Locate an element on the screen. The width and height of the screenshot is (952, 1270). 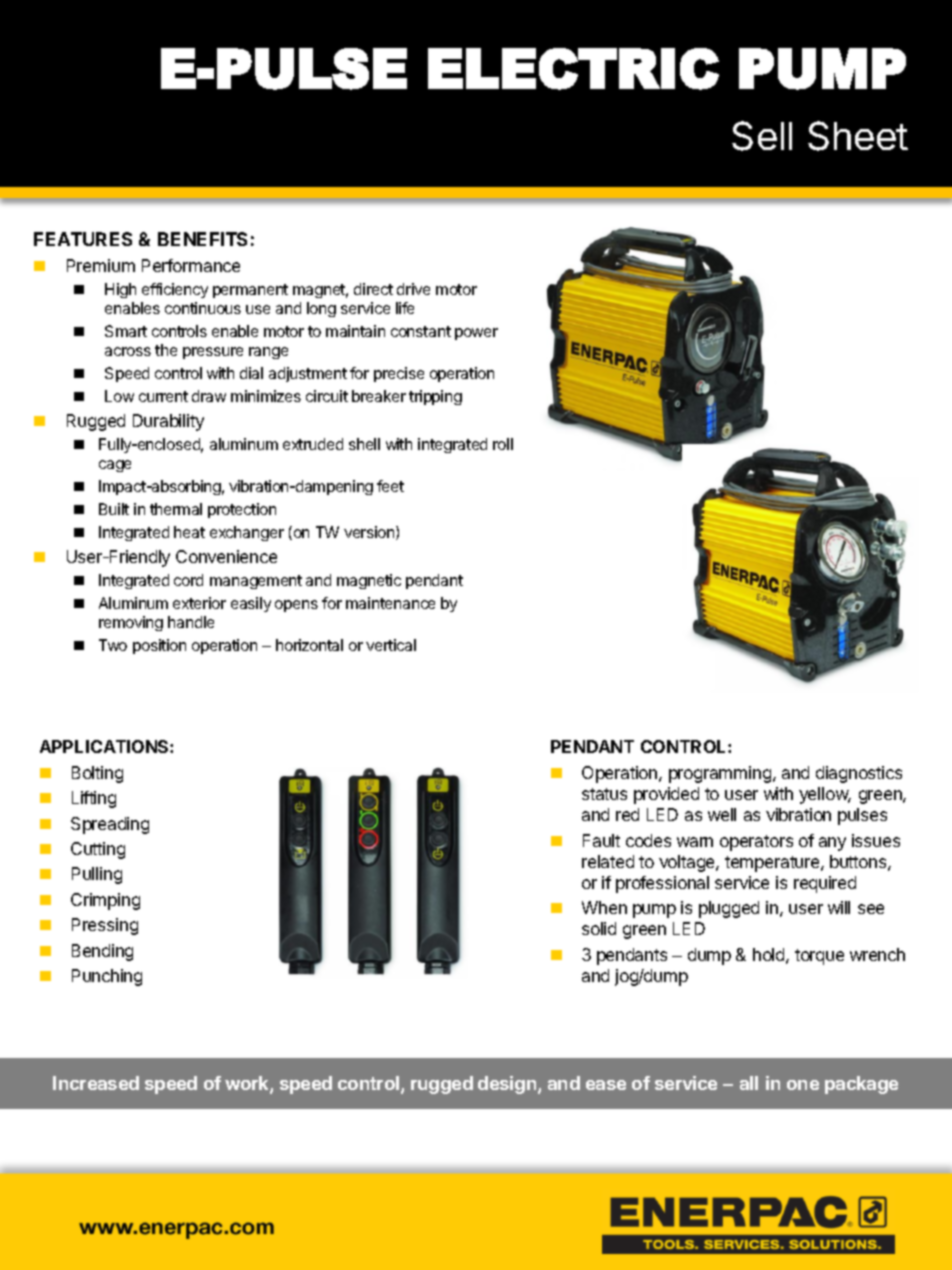
maintenance is located at coordinates (390, 603).
